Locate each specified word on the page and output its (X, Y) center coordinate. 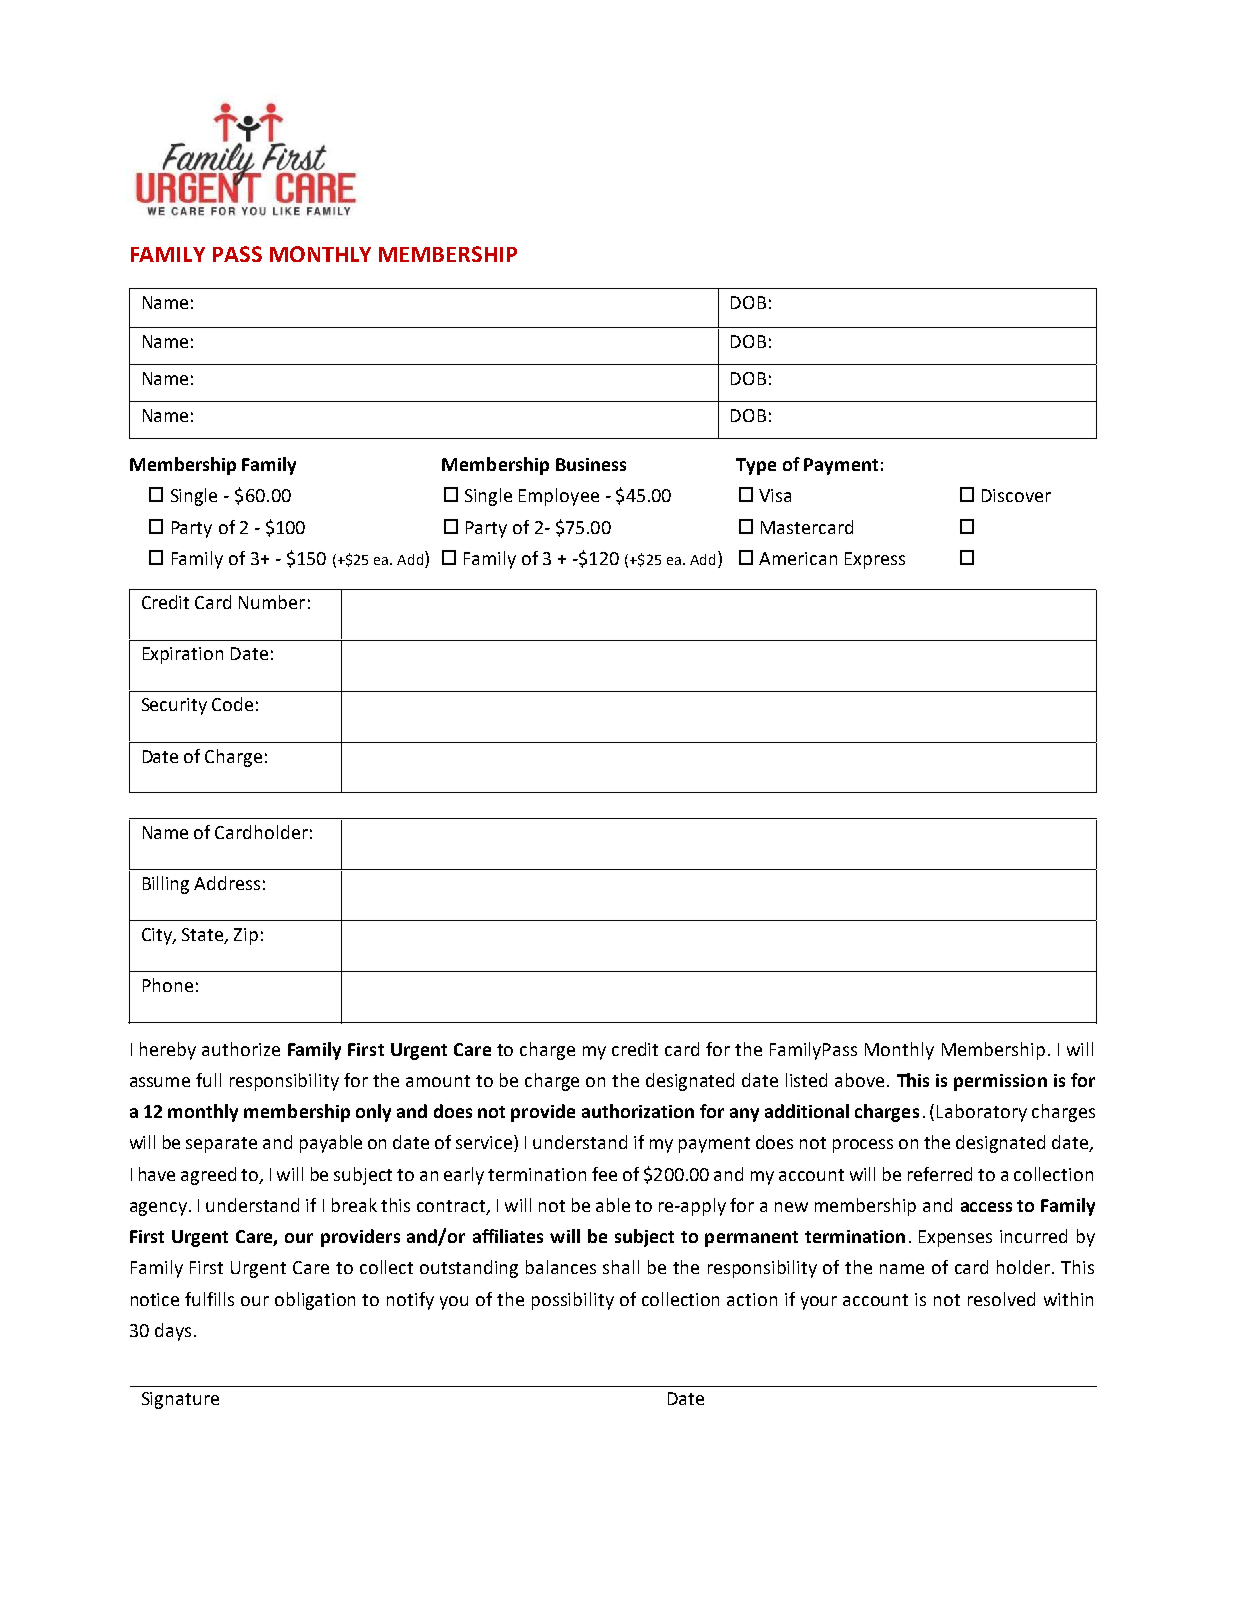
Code (232, 704)
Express (875, 560)
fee (604, 1174)
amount (438, 1081)
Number (272, 602)
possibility (573, 1301)
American (798, 558)
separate (221, 1145)
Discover (1016, 495)
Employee (559, 497)
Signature (180, 1400)
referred (940, 1174)
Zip (246, 936)
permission (1000, 1082)
